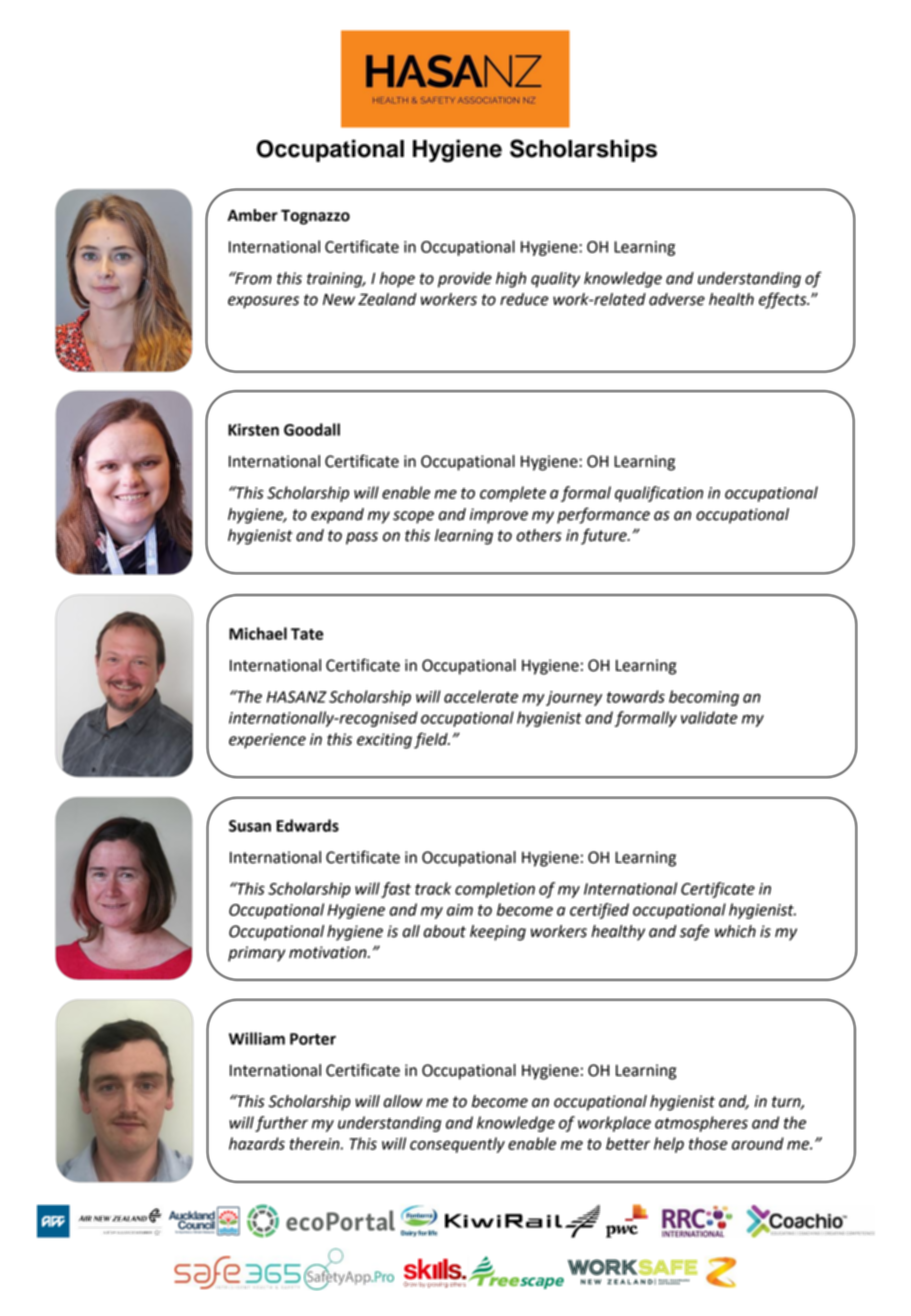 This page has width=911, height=1316. I want to click on which, so click(735, 931).
